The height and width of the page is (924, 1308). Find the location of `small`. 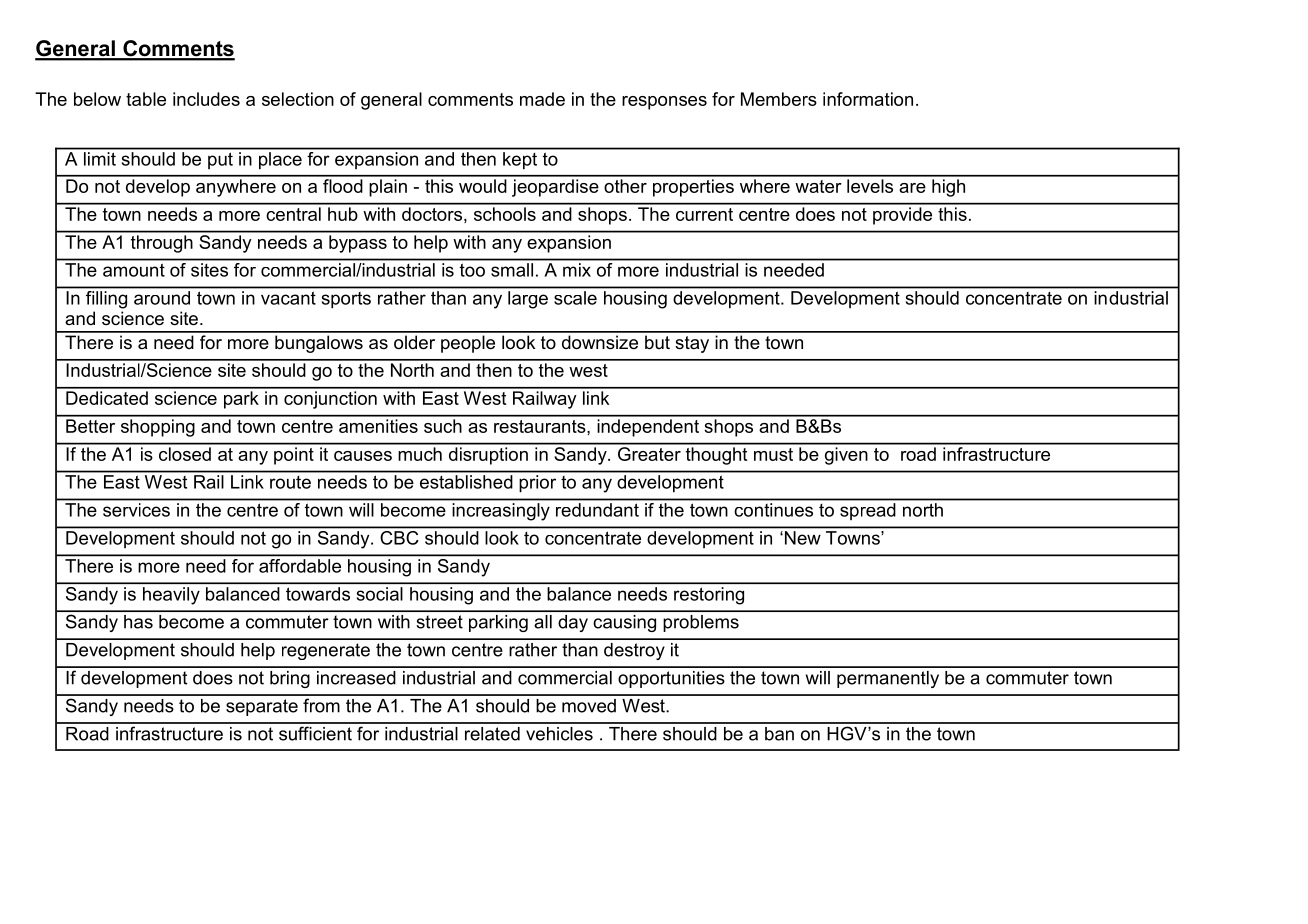

small is located at coordinates (512, 270).
